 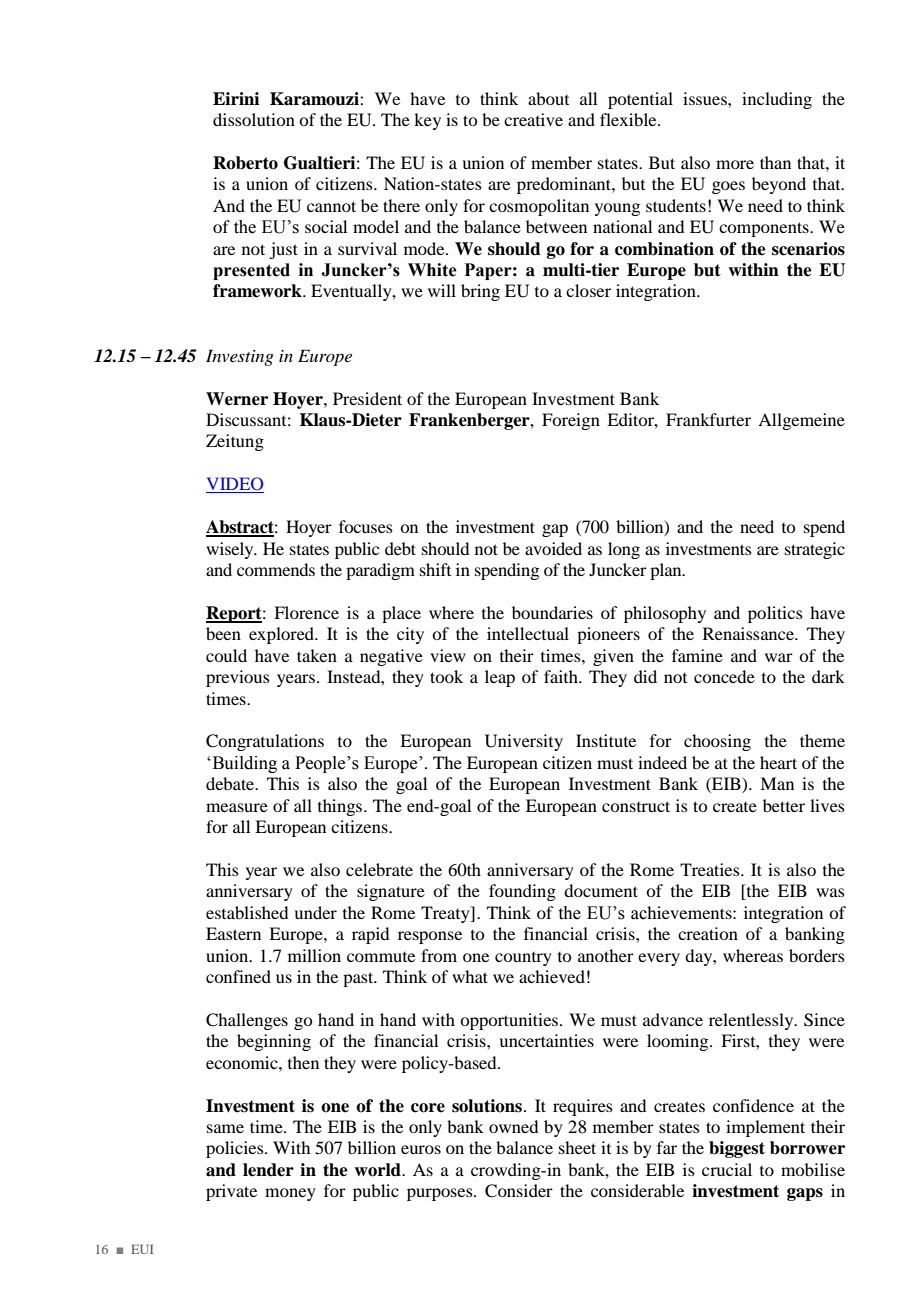 What do you see at coordinates (254, 119) in the screenshot?
I see `dissolution` at bounding box center [254, 119].
